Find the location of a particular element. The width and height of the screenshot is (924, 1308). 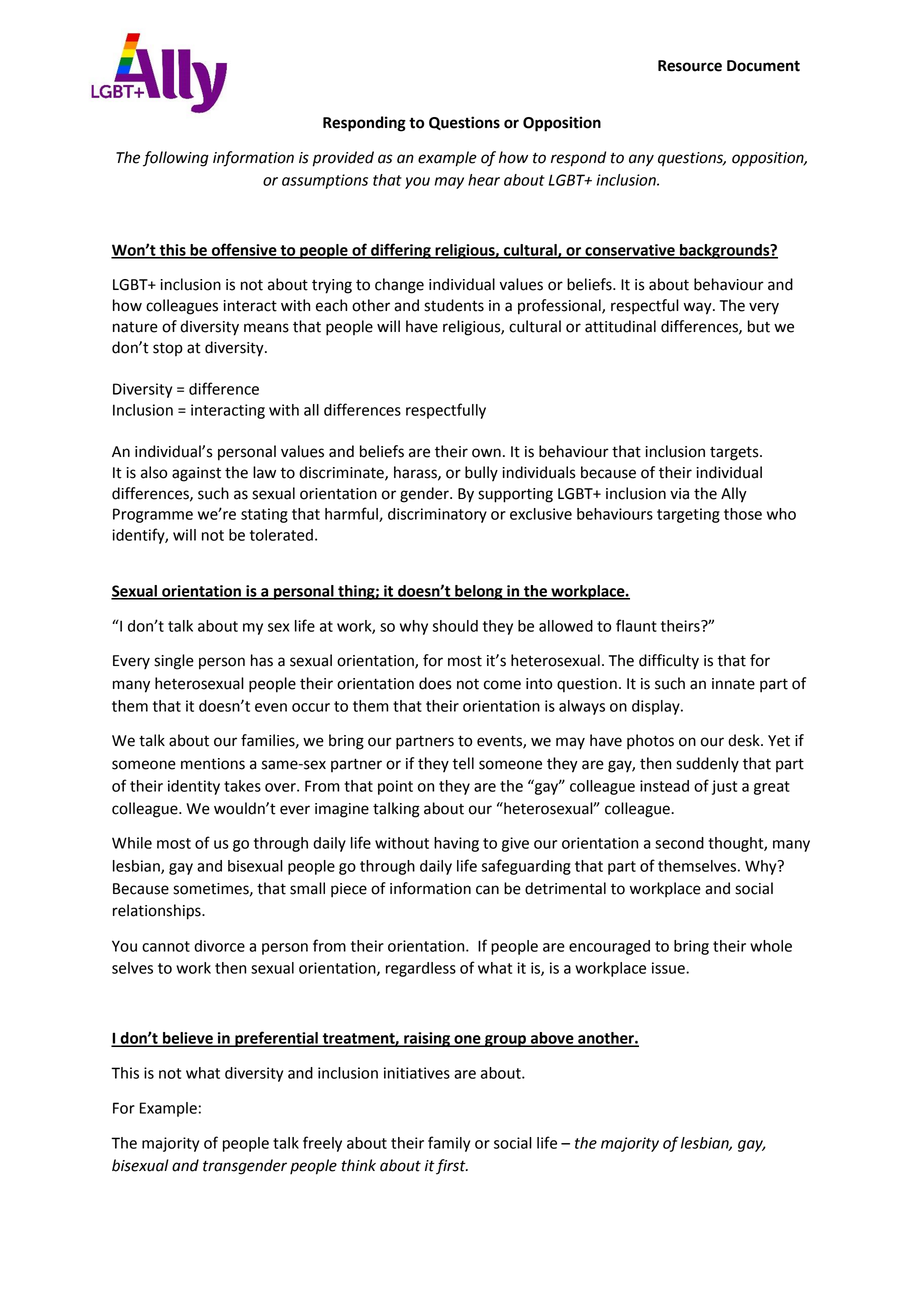

family is located at coordinates (449, 1144).
